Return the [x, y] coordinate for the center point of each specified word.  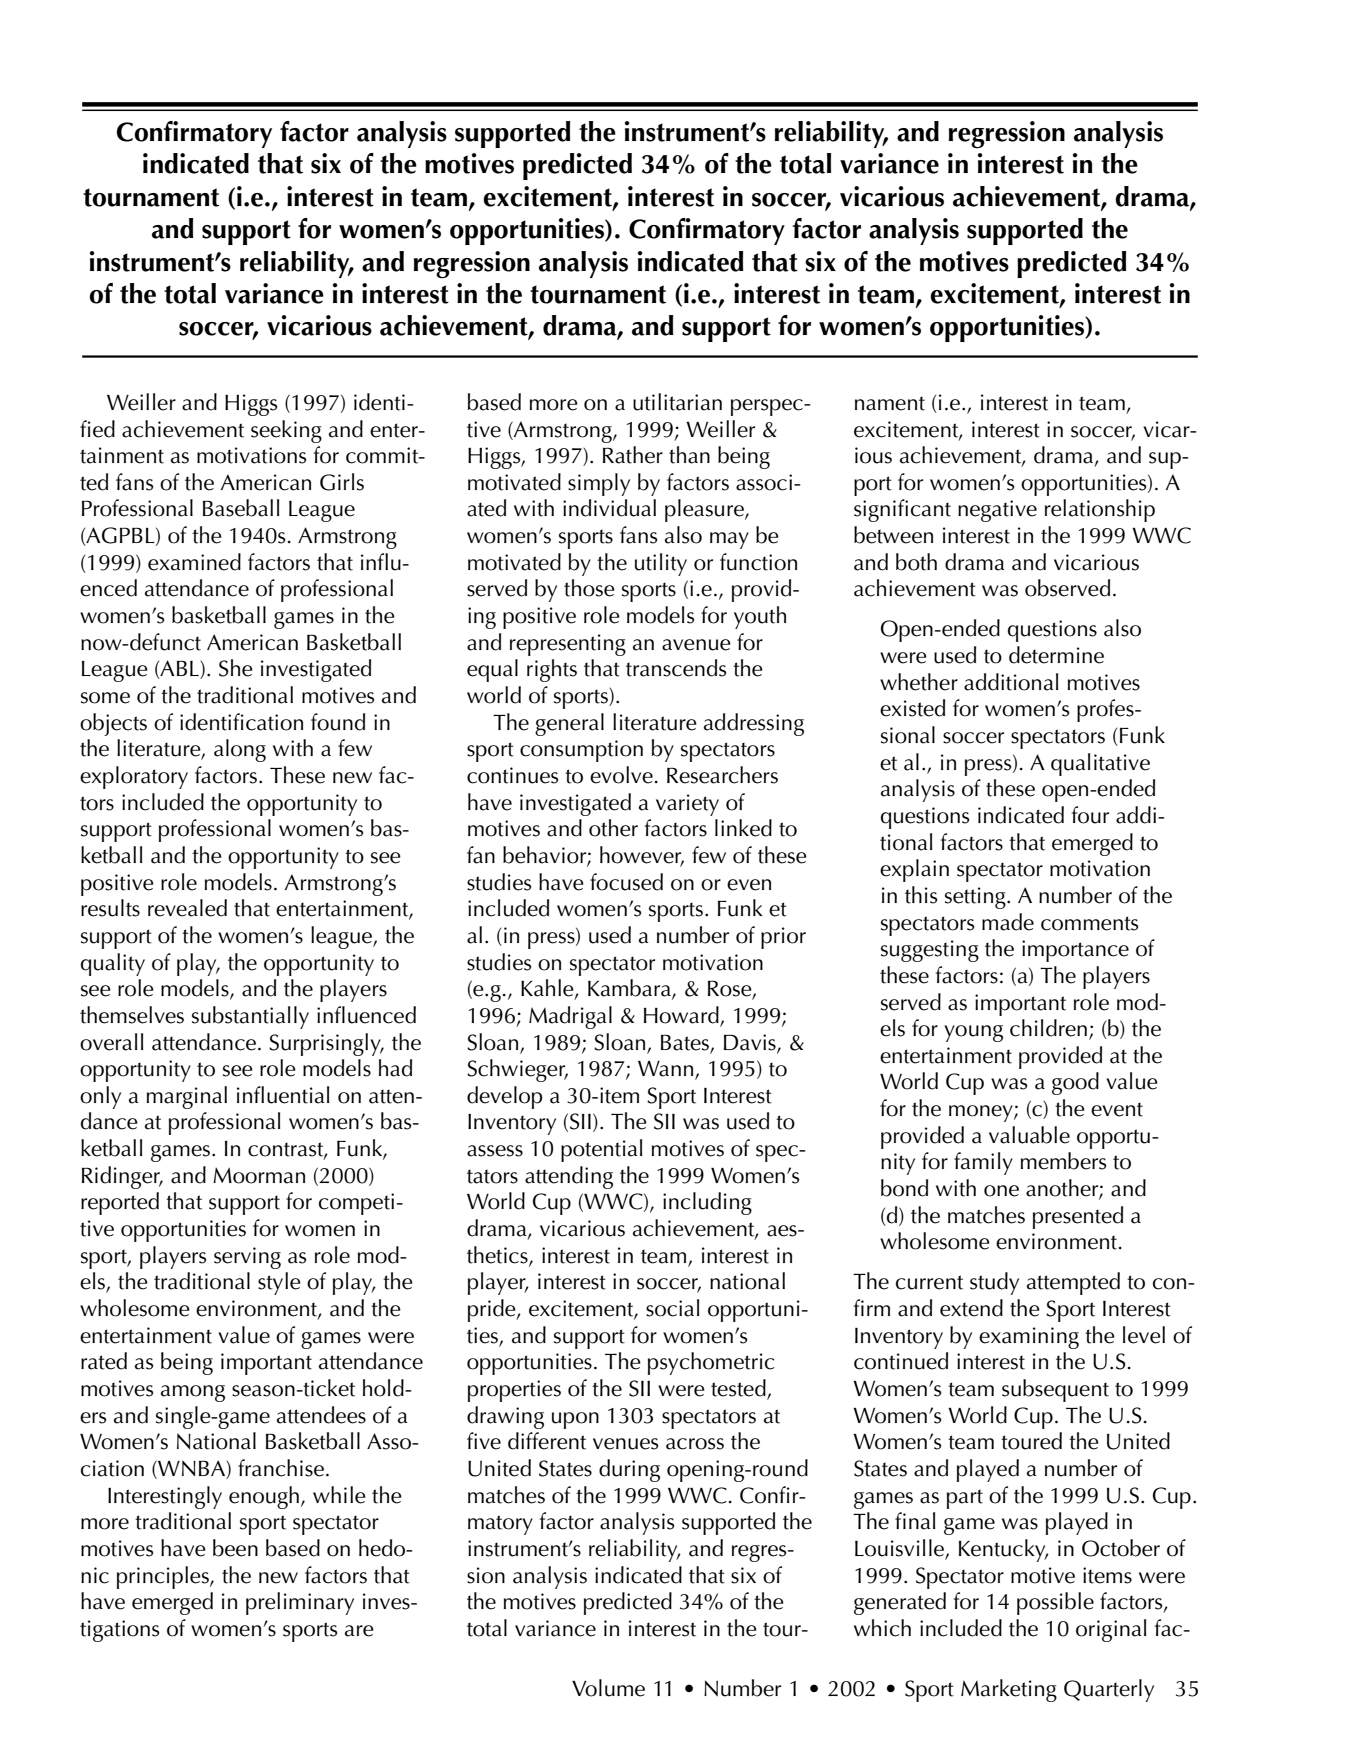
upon [575, 1420]
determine [1056, 655]
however [642, 856]
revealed [187, 908]
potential [601, 1150]
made [1008, 922]
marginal [187, 1097]
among [193, 1393]
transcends [676, 668]
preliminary [300, 1603]
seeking [286, 431]
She [236, 668]
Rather [633, 455]
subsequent [1055, 1390]
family [983, 1163]
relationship [1100, 510]
